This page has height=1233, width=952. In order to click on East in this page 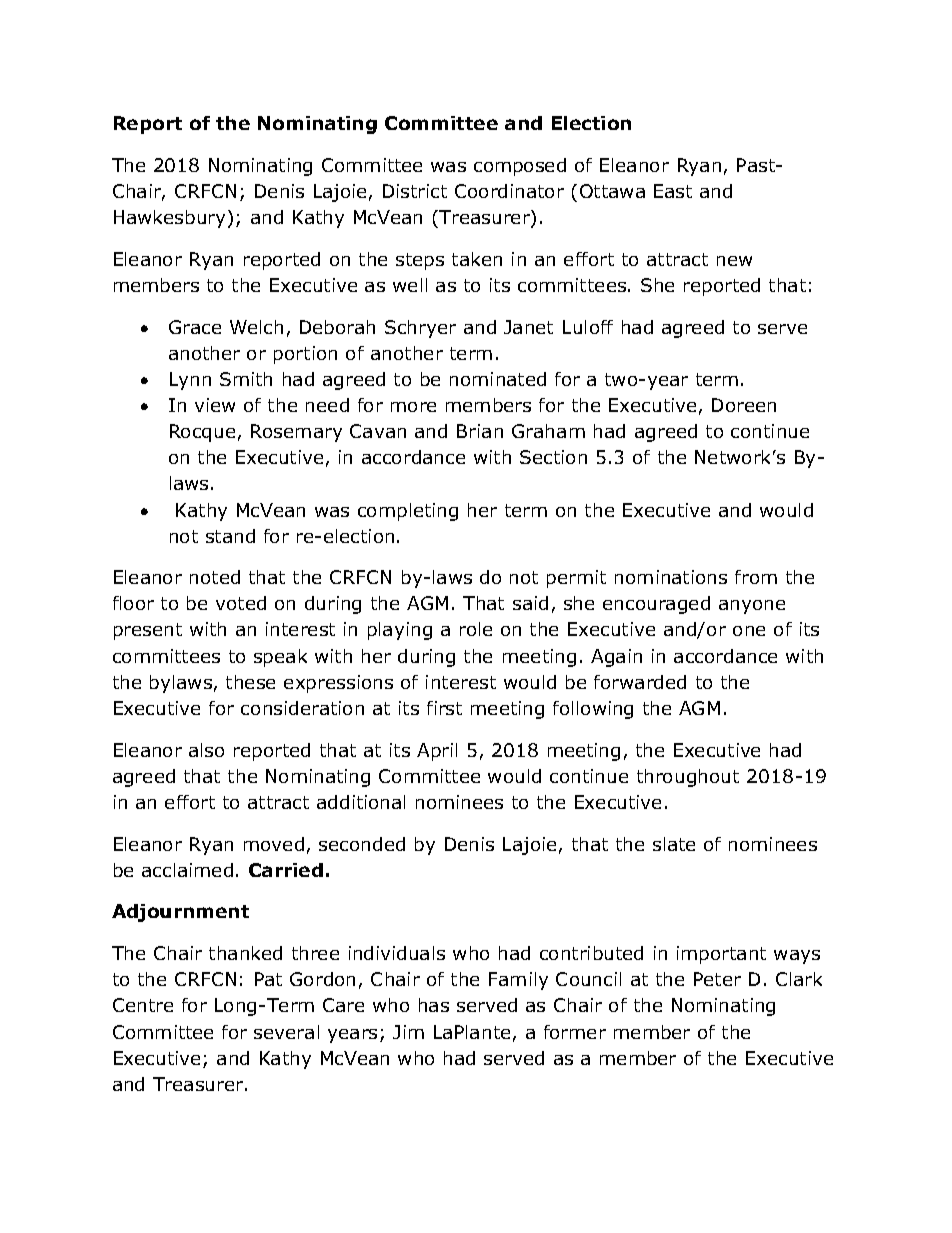, I will do `click(673, 191)`.
